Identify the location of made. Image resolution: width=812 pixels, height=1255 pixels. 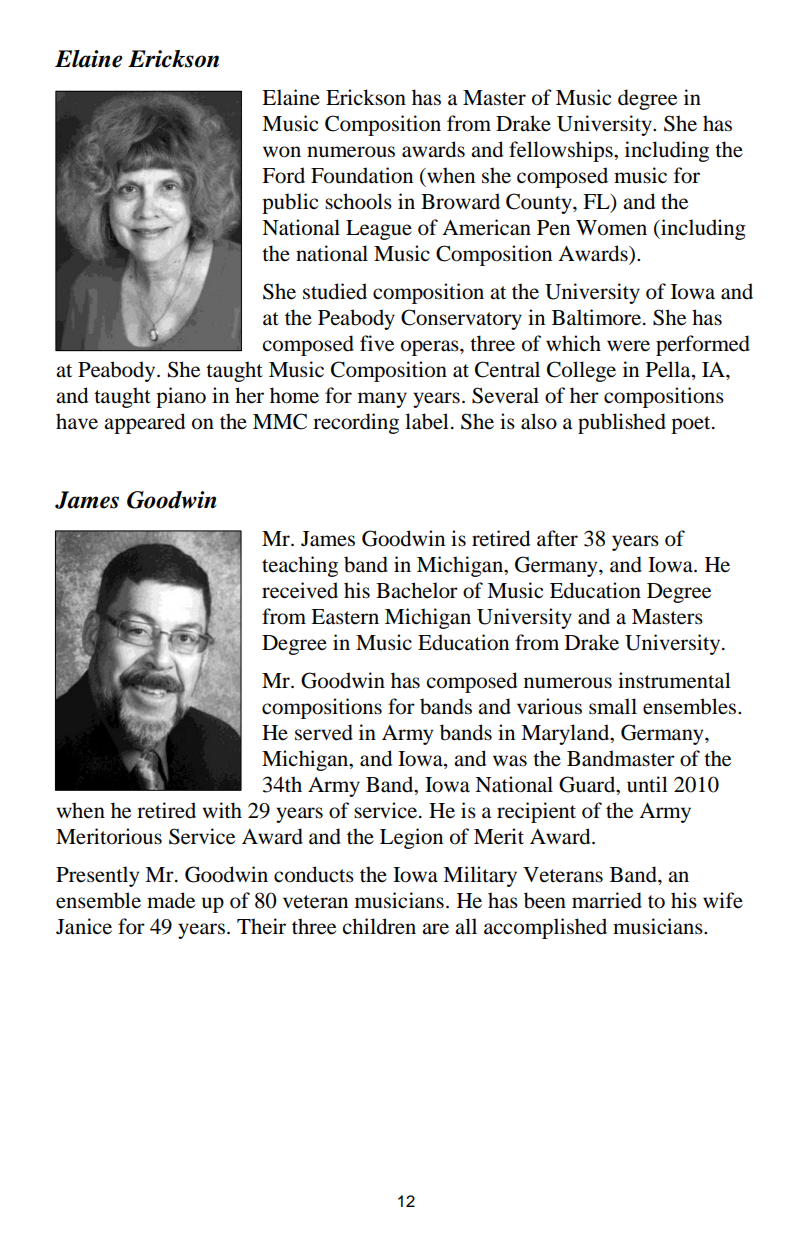
(171, 900).
